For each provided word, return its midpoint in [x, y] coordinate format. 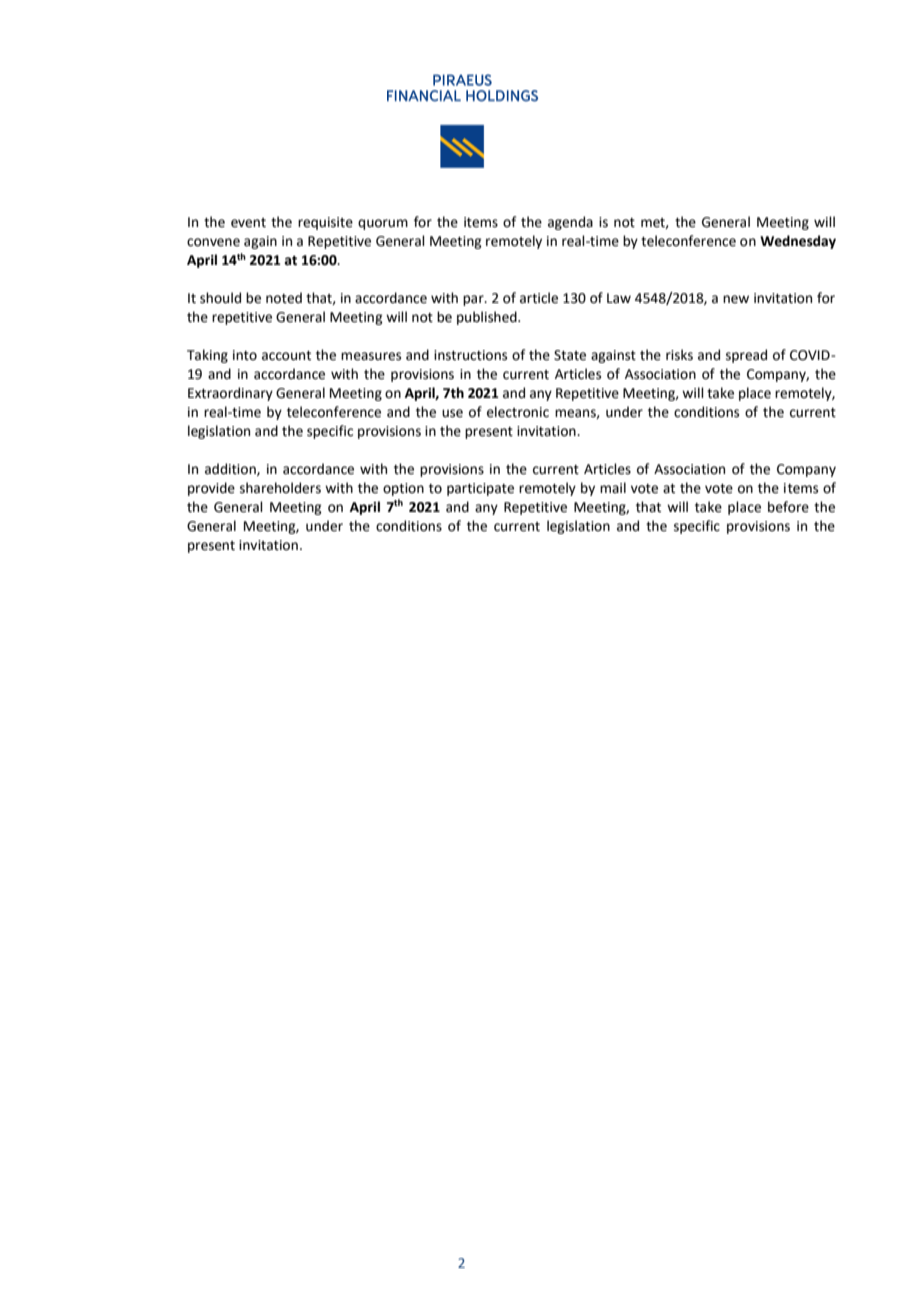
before [788, 507]
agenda [570, 223]
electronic [518, 412]
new [736, 299]
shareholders [280, 488]
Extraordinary [230, 394]
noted [284, 298]
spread [746, 356]
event [248, 223]
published [488, 318]
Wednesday [798, 242]
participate [480, 489]
